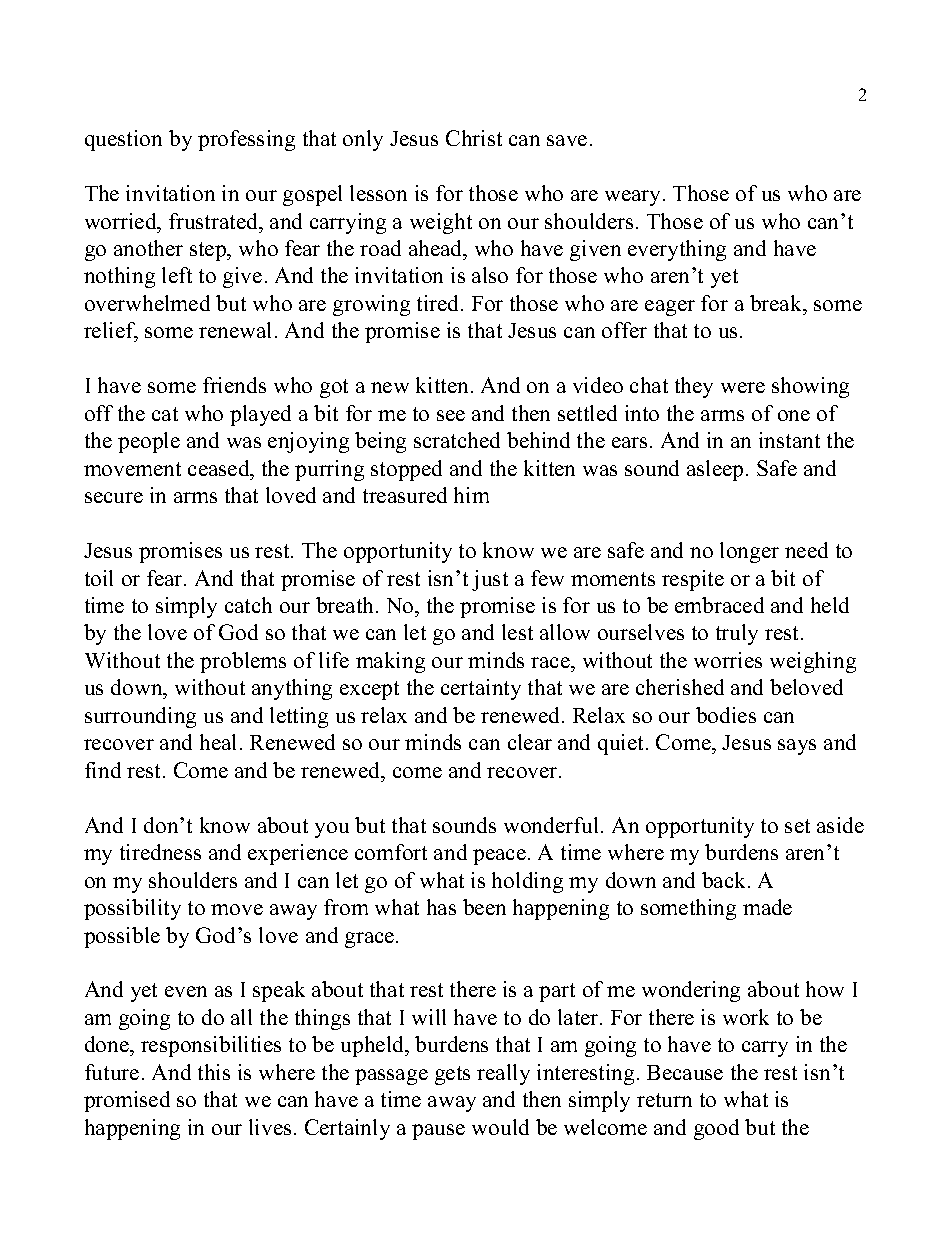 This screenshot has width=952, height=1233. I want to click on weary, so click(634, 198).
